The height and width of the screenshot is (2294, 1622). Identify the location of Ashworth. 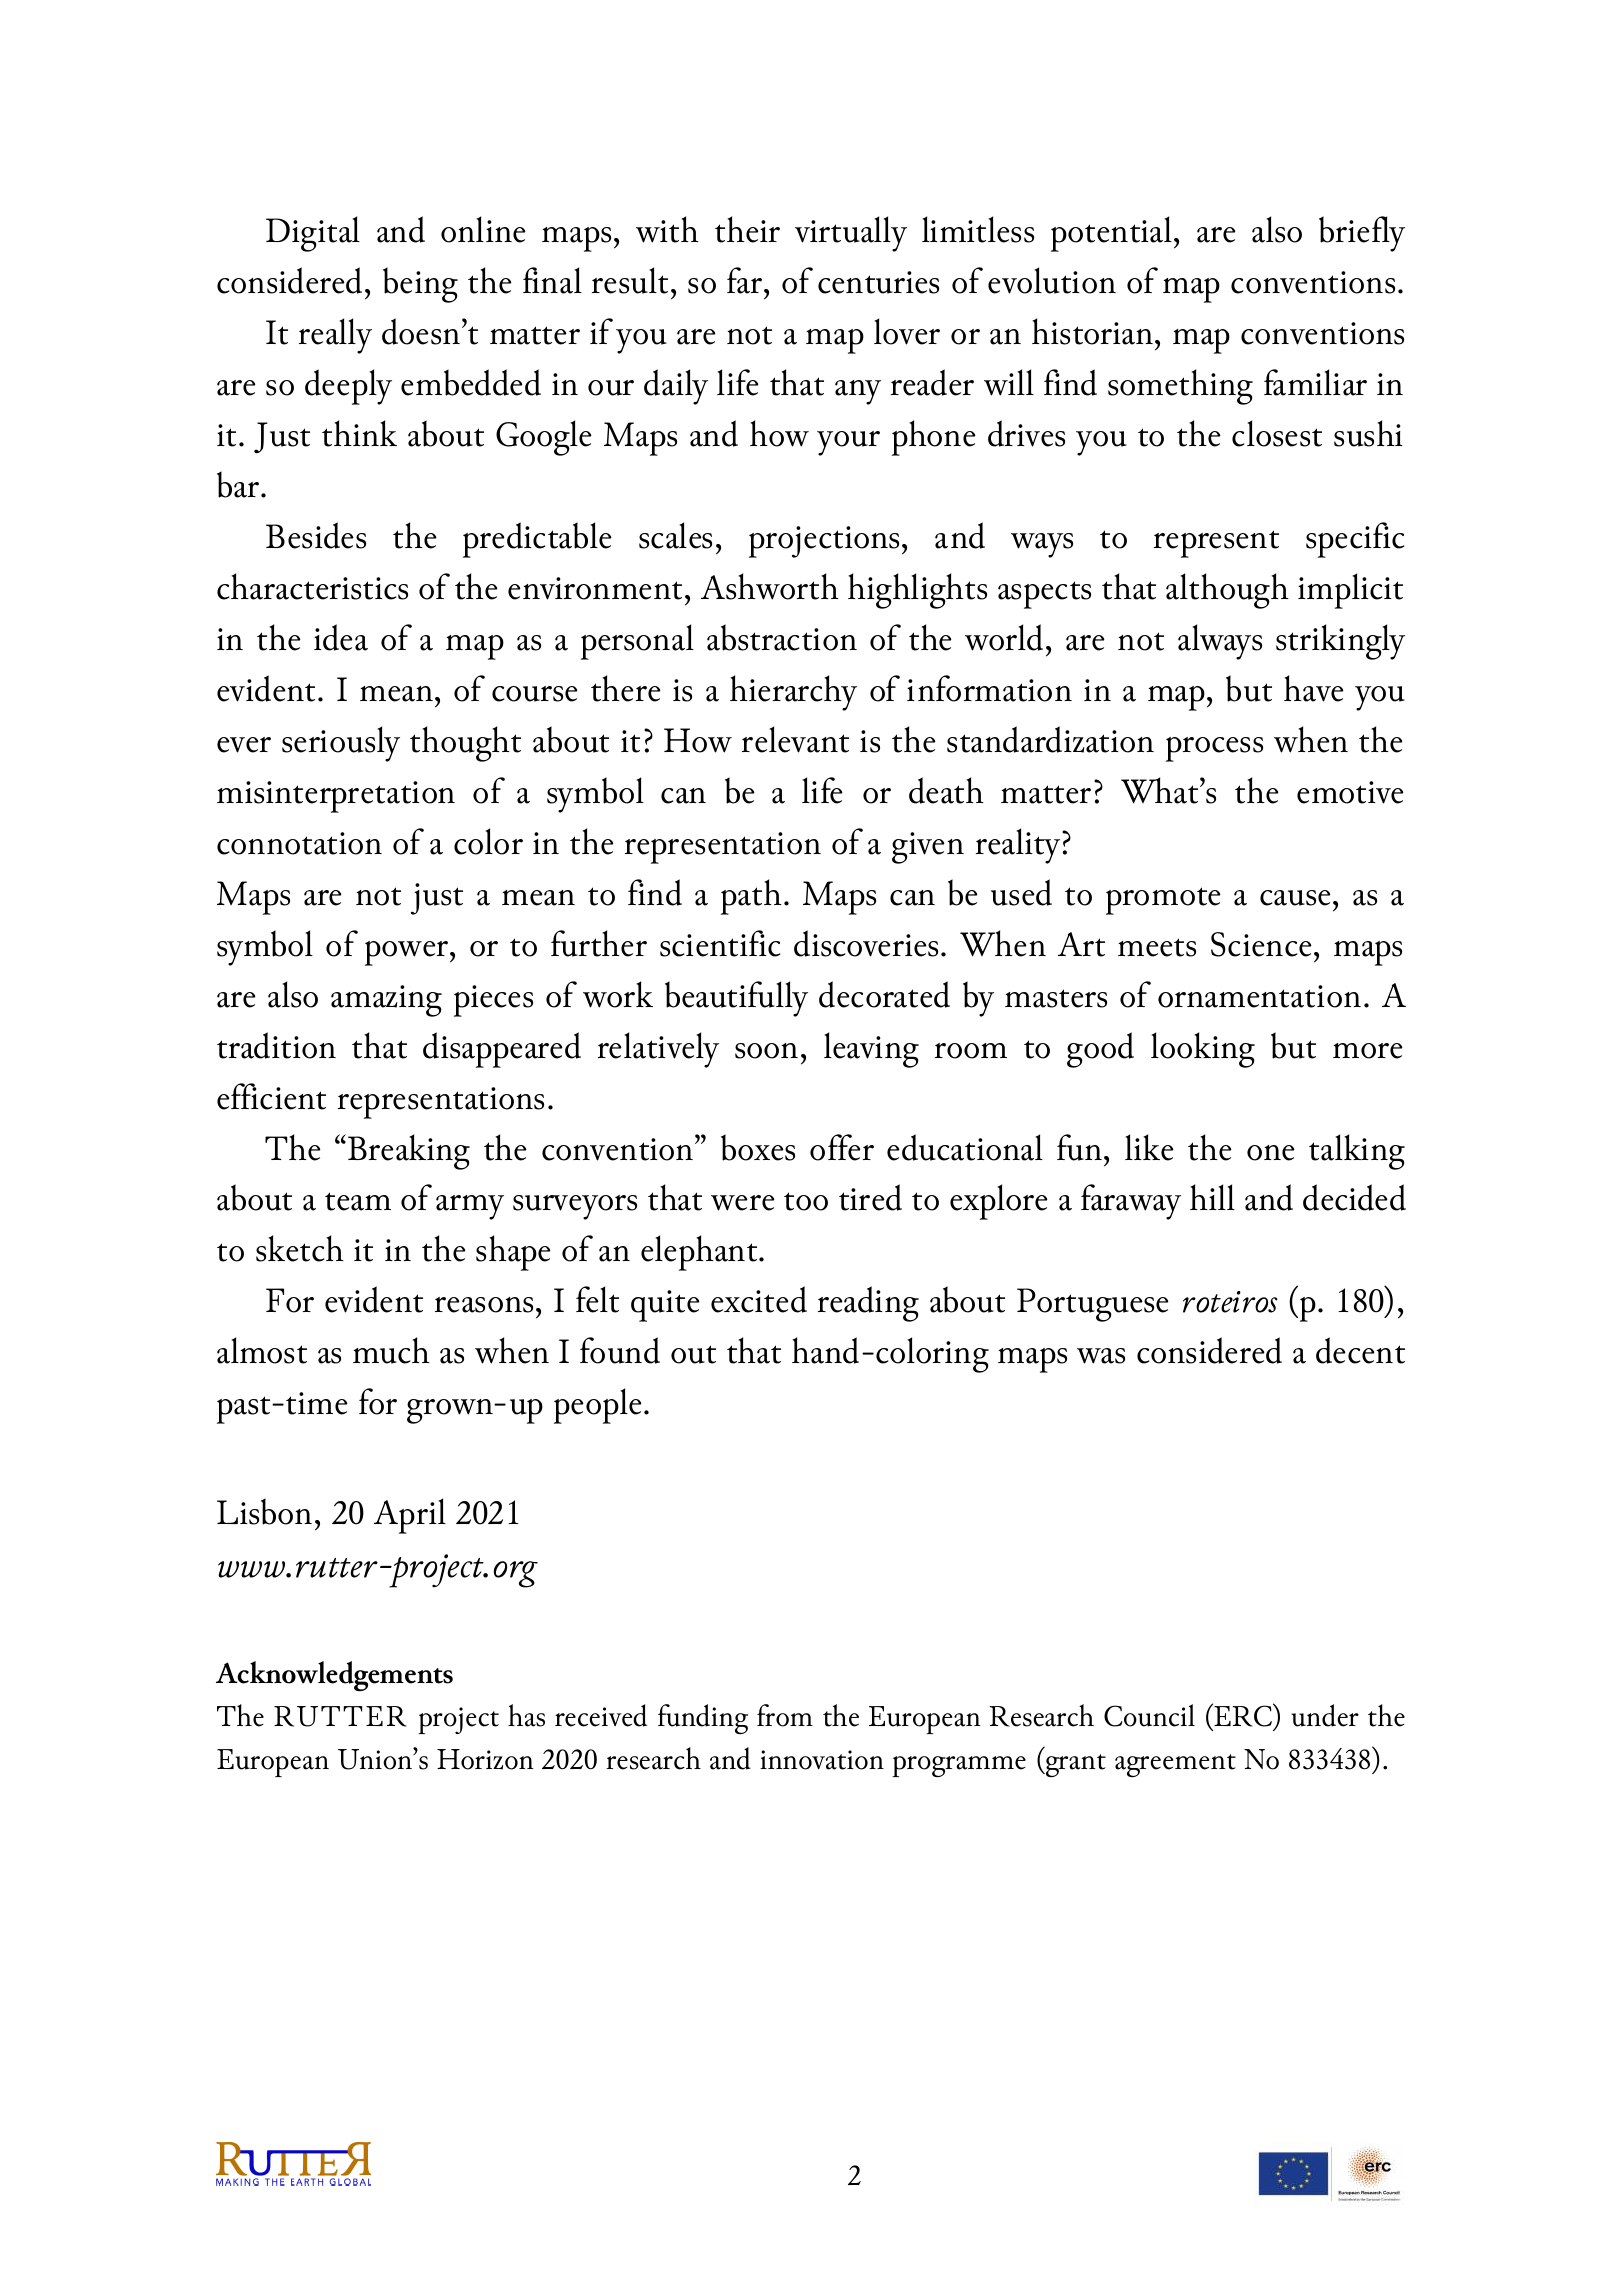
(770, 586).
